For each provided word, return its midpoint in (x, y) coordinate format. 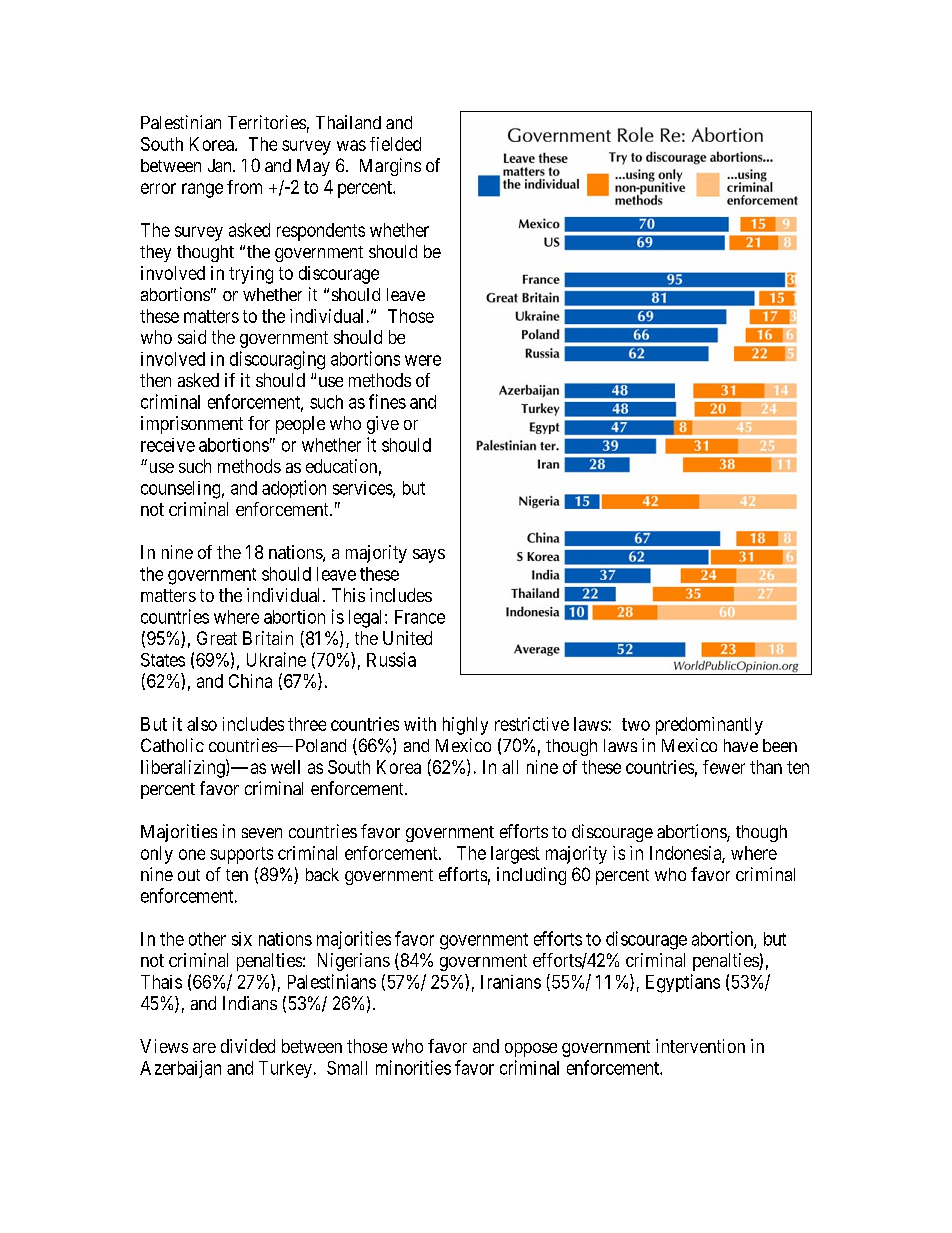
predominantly (709, 726)
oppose (531, 1050)
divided (248, 1046)
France (420, 617)
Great (217, 638)
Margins (390, 167)
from (244, 187)
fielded (395, 144)
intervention (700, 1046)
